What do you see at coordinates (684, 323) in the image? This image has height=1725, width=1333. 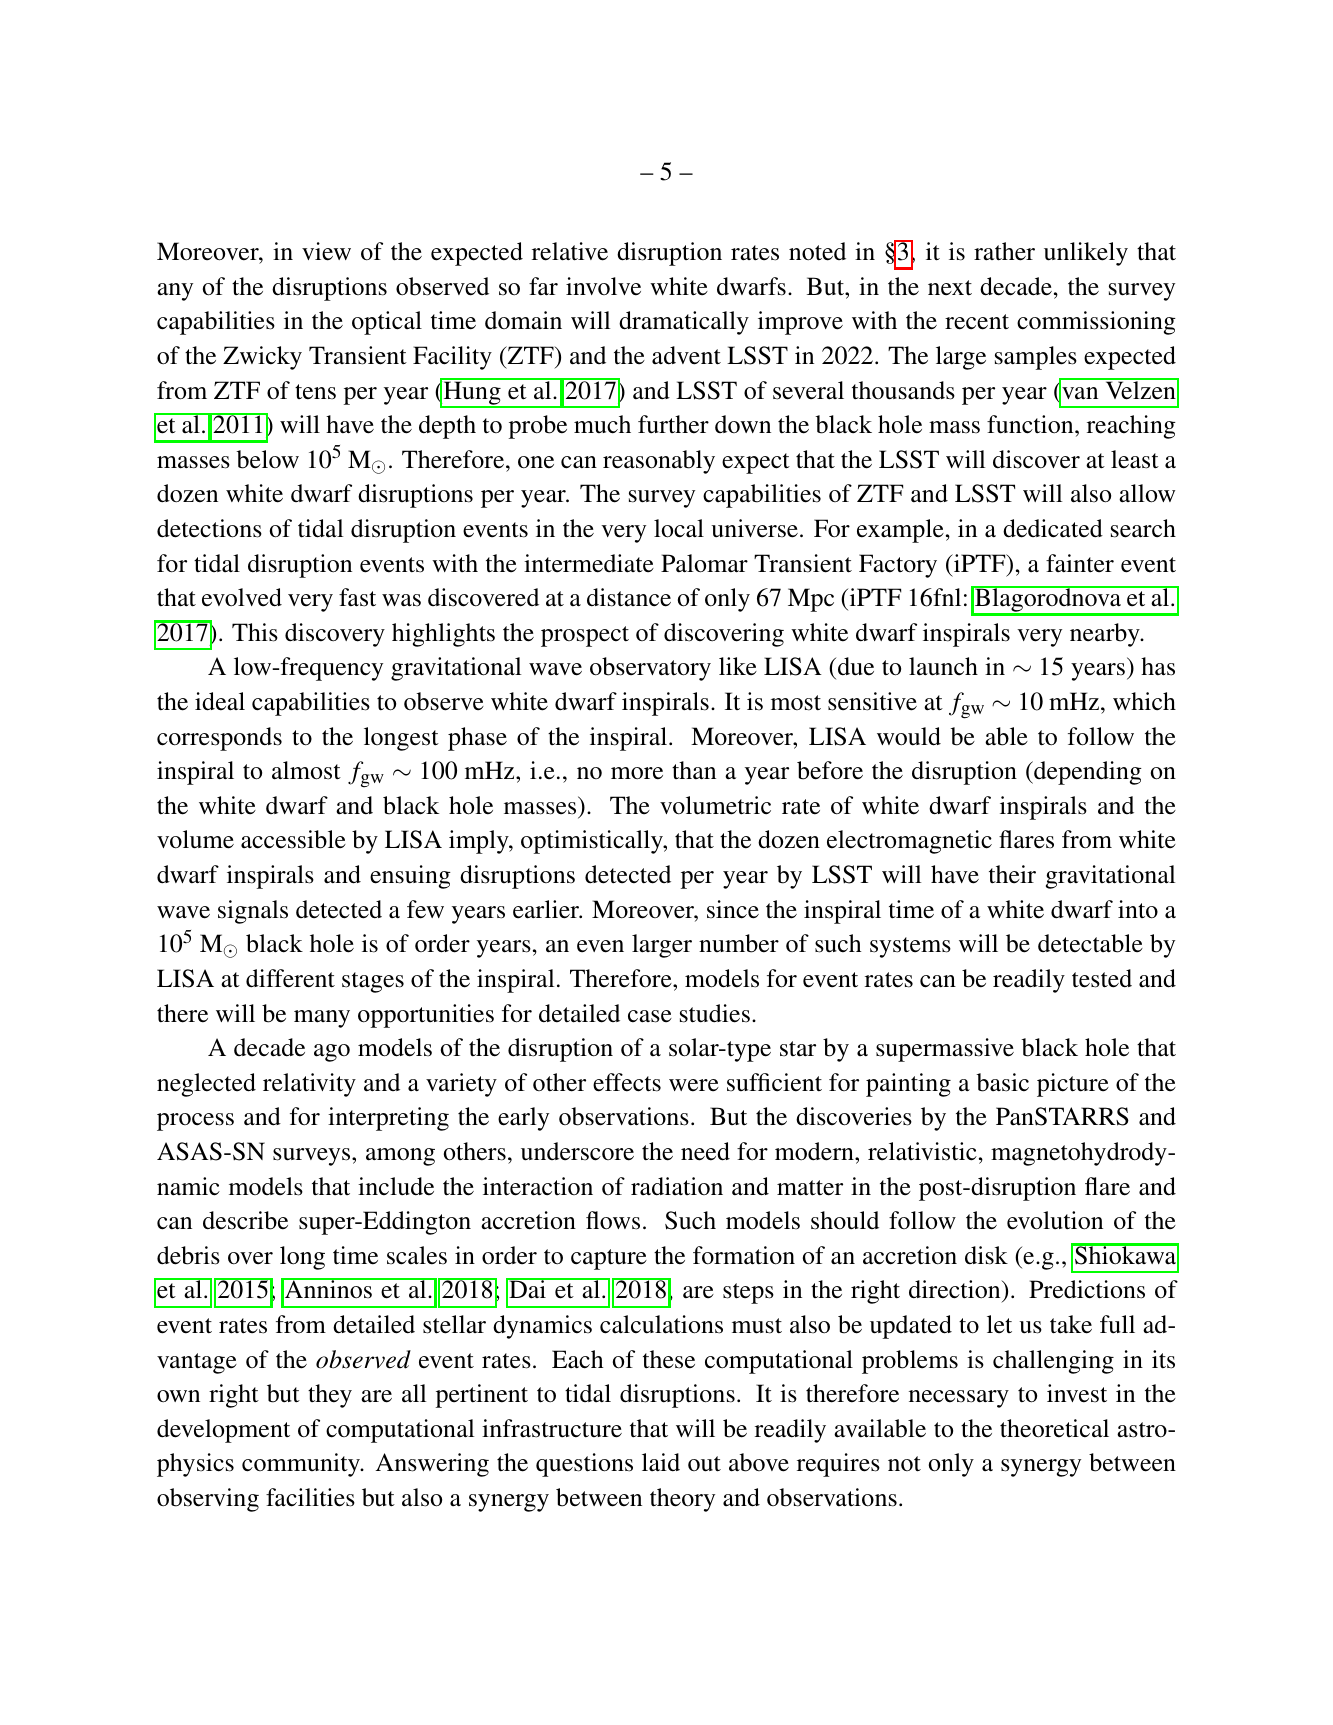 I see `dramatically` at bounding box center [684, 323].
